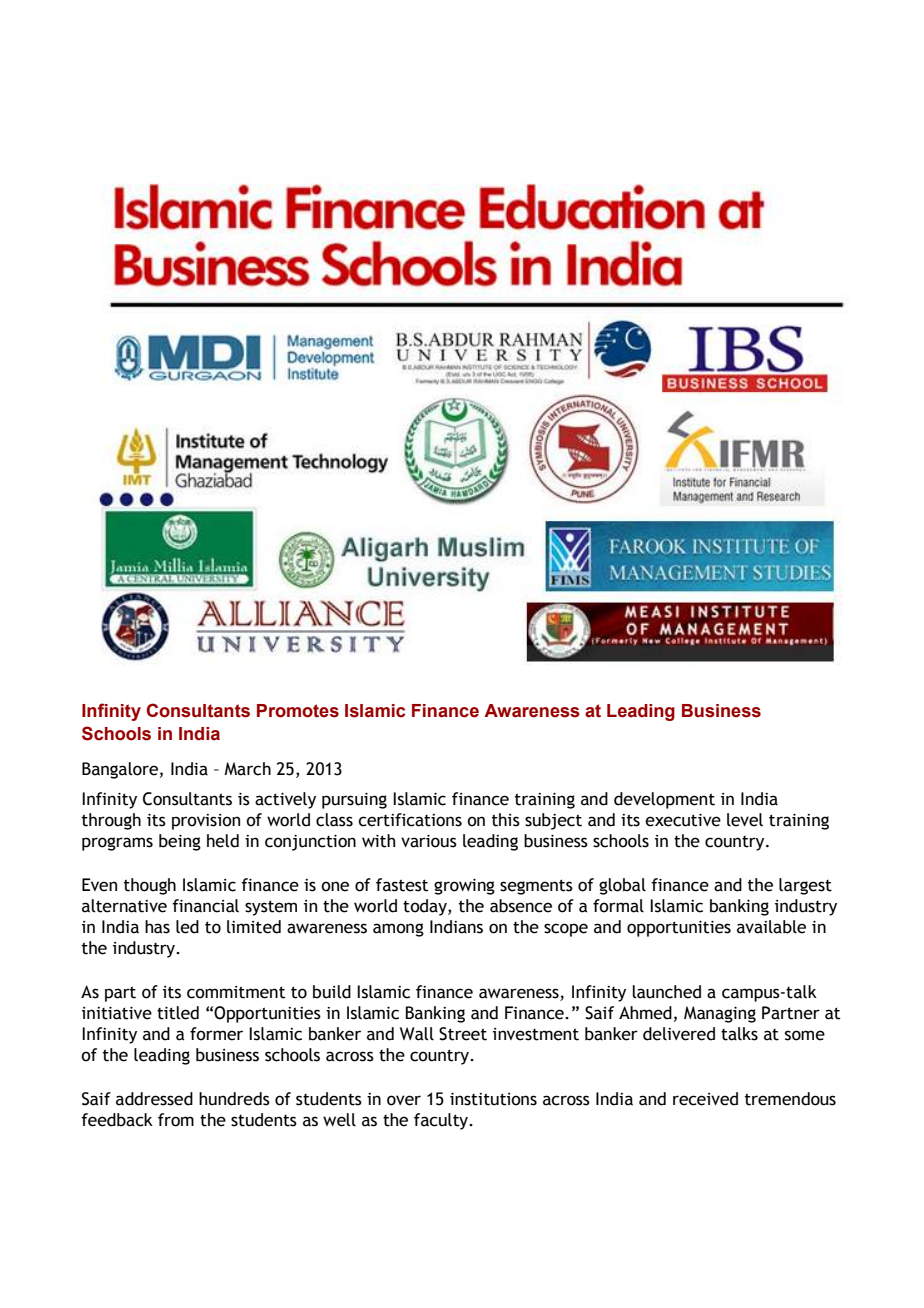 Image resolution: width=924 pixels, height=1308 pixels. Describe the element at coordinates (664, 800) in the screenshot. I see `development` at that location.
